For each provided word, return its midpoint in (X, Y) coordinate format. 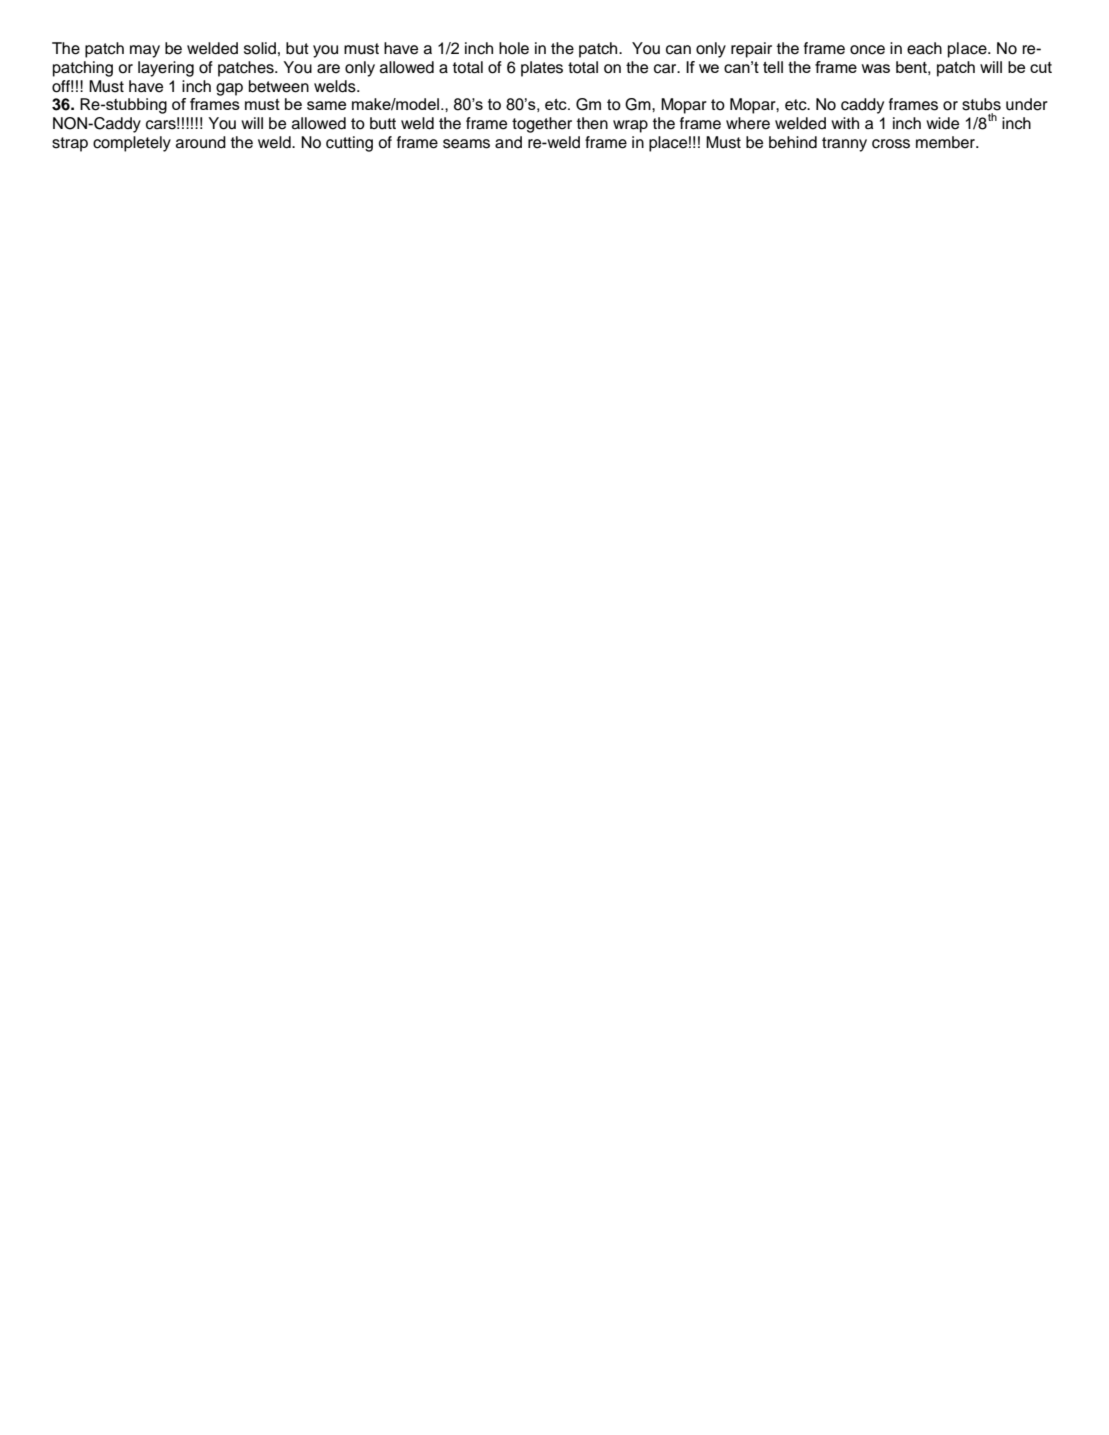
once (867, 50)
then (592, 123)
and (508, 142)
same (326, 105)
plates (542, 69)
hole (514, 48)
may (145, 51)
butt (383, 123)
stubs (981, 104)
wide (942, 123)
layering (166, 69)
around (201, 142)
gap (229, 89)
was (876, 68)
